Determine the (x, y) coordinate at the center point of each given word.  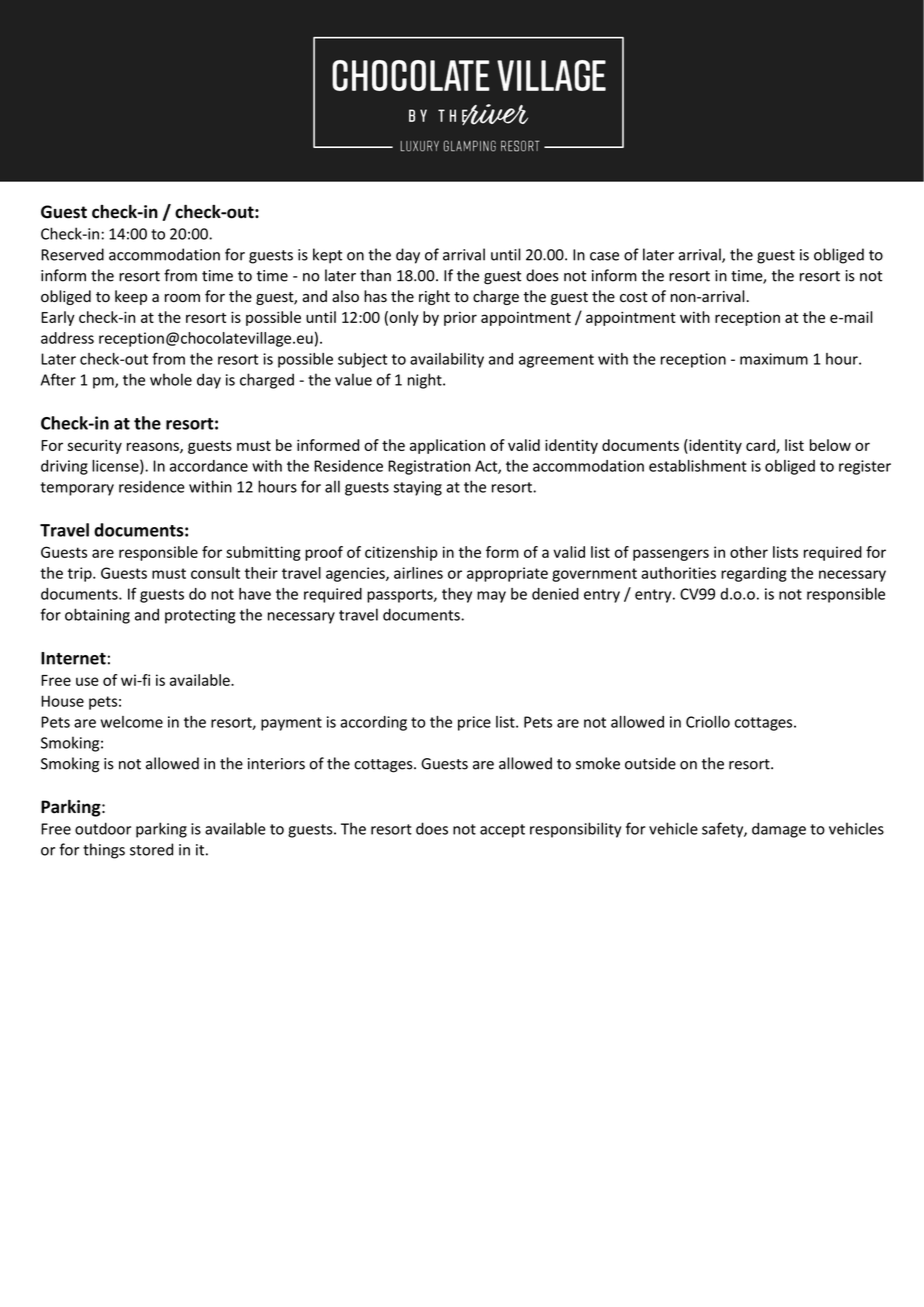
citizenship (401, 553)
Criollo (708, 722)
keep (131, 297)
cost (634, 297)
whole (171, 379)
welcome (132, 722)
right (434, 297)
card (761, 446)
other (749, 552)
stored (151, 849)
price (474, 723)
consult (215, 573)
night (426, 381)
